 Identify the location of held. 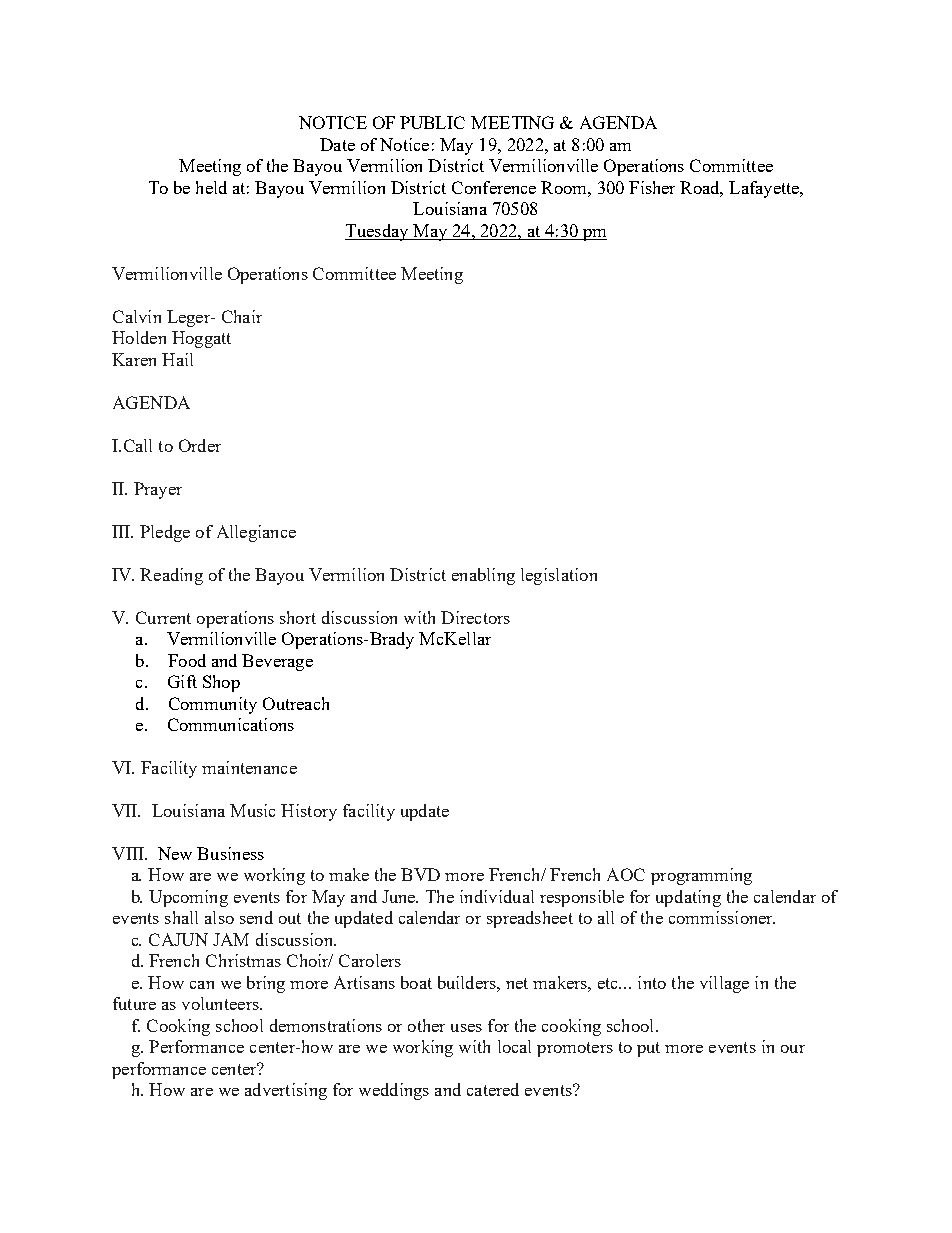
(211, 187).
